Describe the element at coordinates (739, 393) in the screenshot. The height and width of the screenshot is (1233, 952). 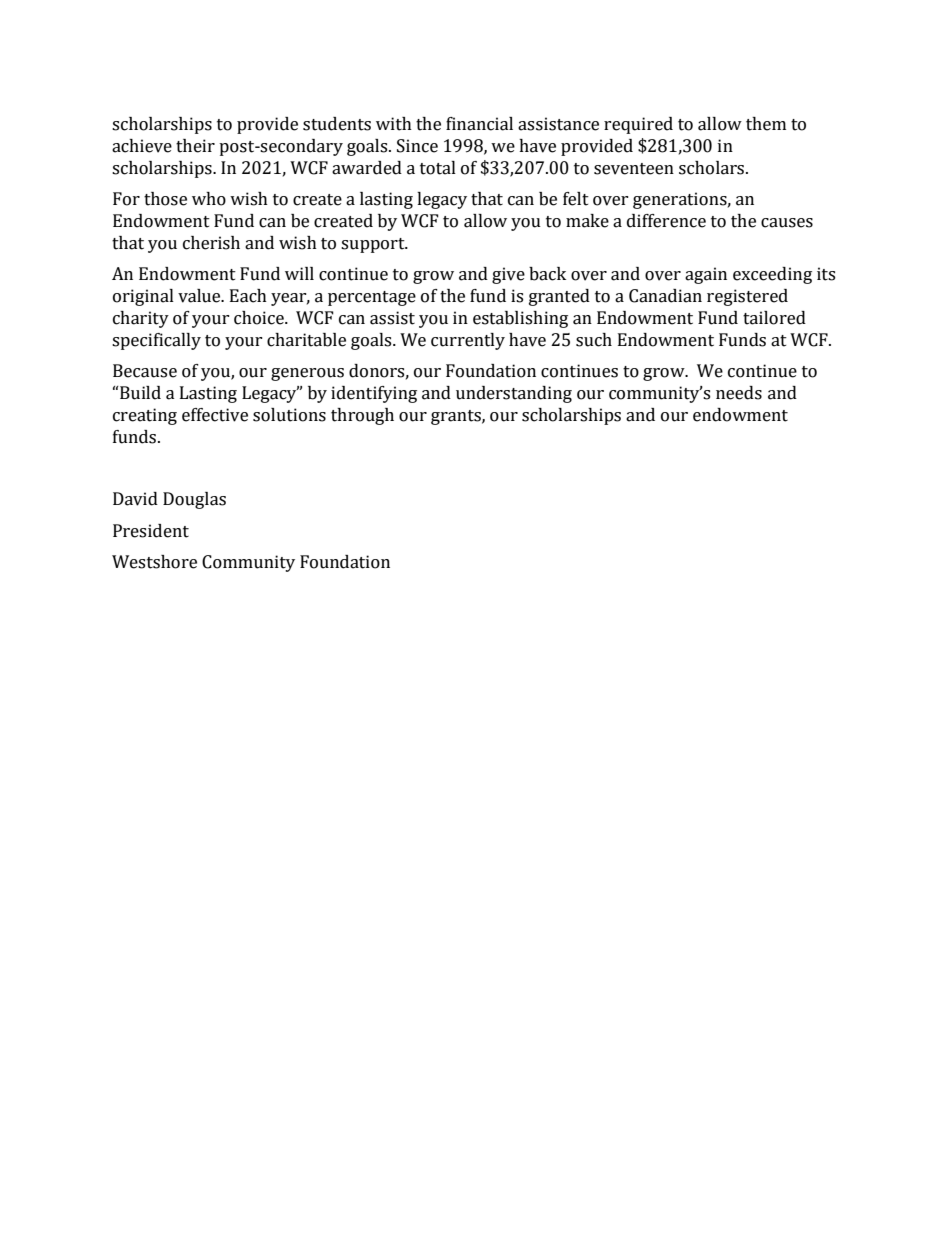
I see `needs` at that location.
